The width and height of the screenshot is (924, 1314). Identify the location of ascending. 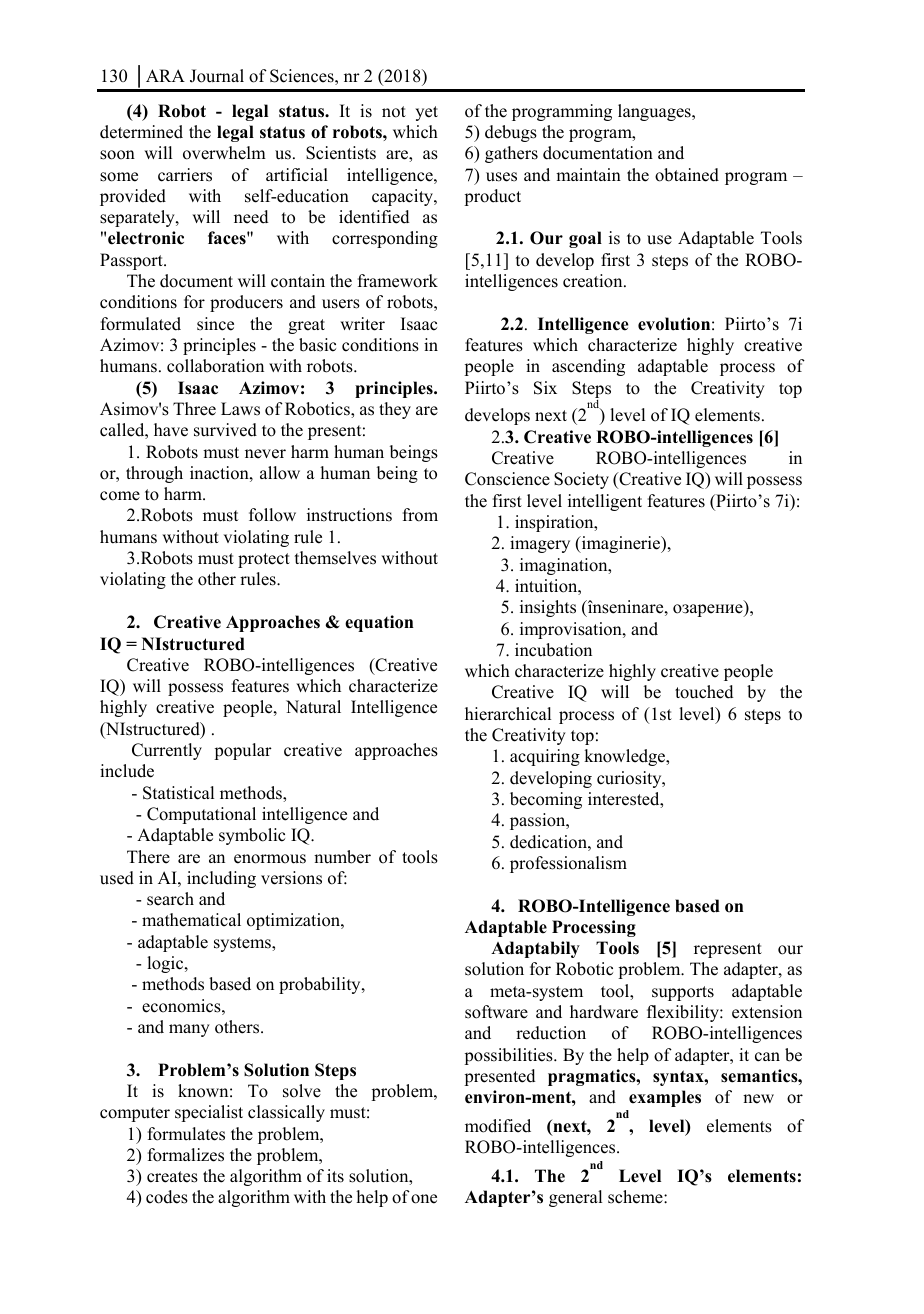
(588, 367).
